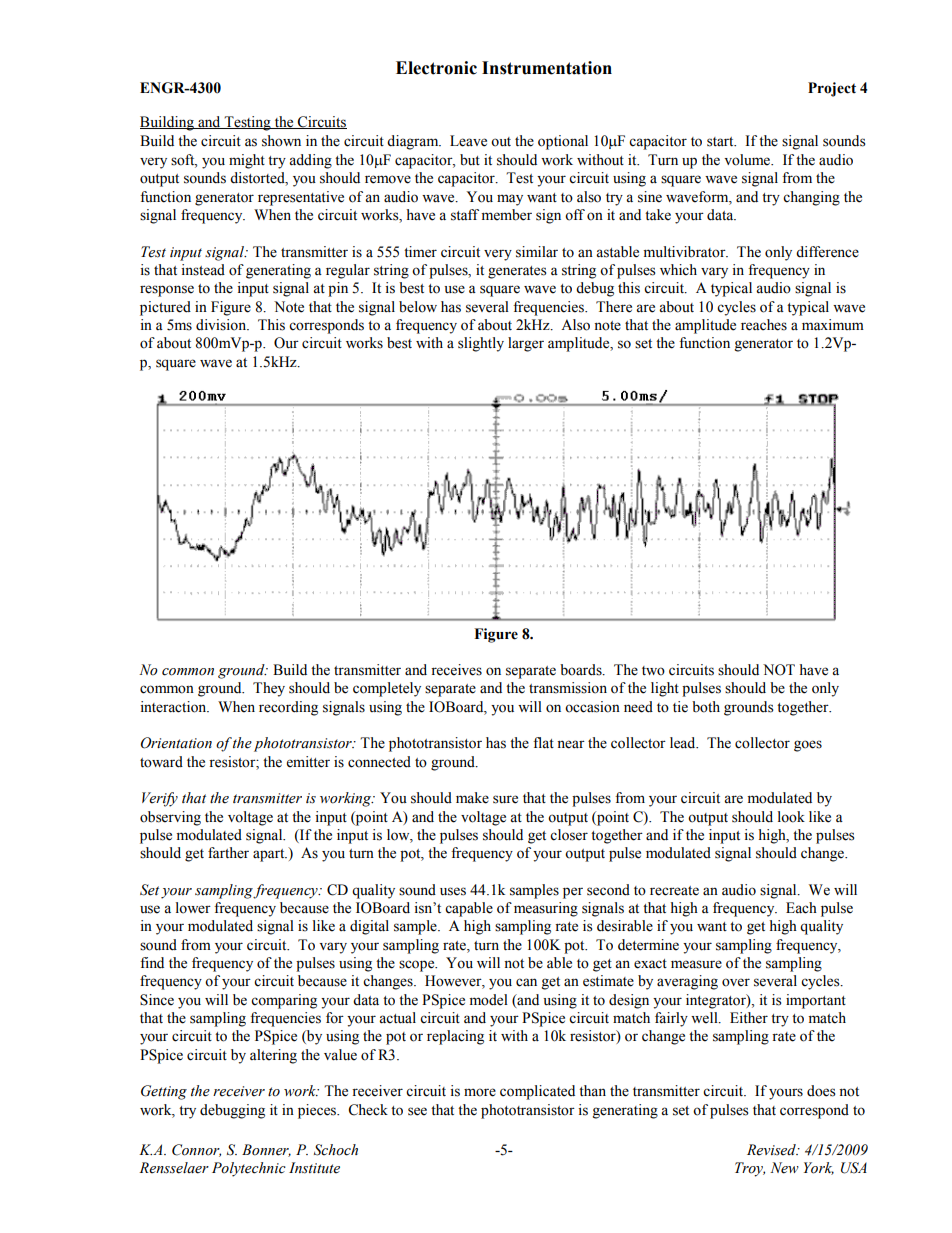  Describe the element at coordinates (281, 141) in the document. I see `shown` at that location.
